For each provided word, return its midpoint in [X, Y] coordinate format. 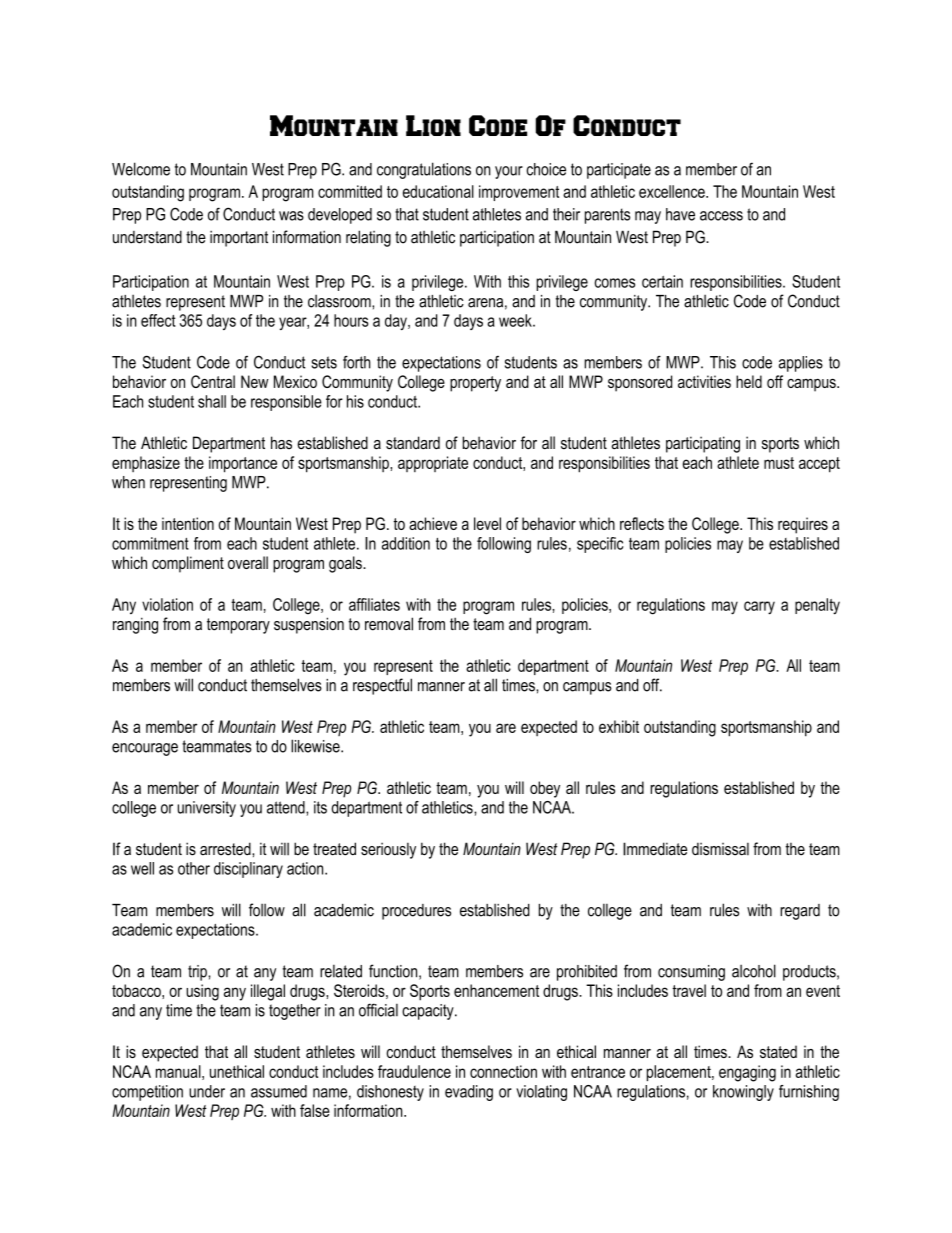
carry [759, 608]
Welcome [141, 169]
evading [469, 1093]
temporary [238, 626]
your [509, 172]
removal [389, 624]
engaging [747, 1073]
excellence [673, 191]
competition [147, 1093]
